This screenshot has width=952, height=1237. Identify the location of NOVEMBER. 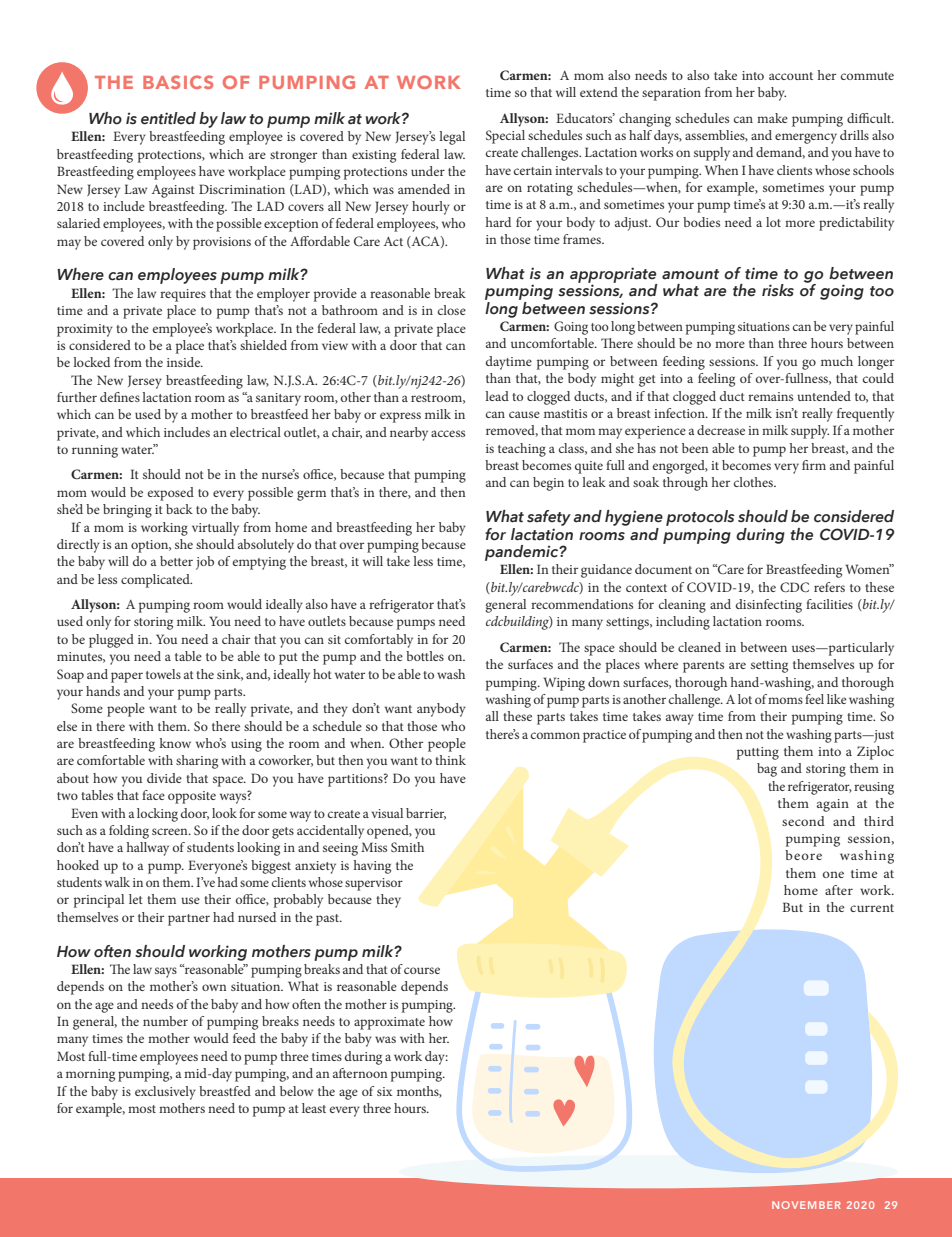
(806, 1205).
